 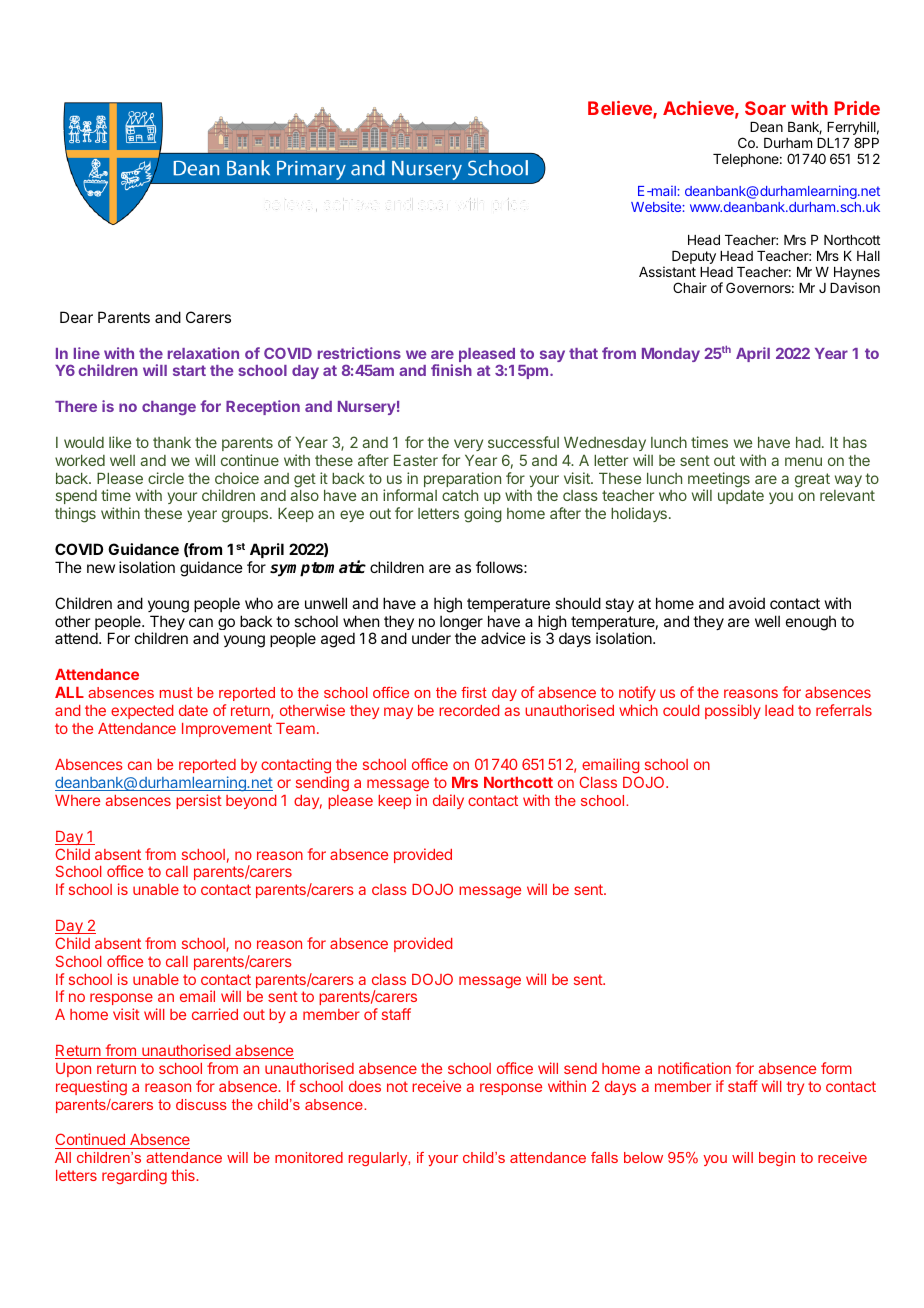 What do you see at coordinates (448, 801) in the screenshot?
I see `daily` at bounding box center [448, 801].
